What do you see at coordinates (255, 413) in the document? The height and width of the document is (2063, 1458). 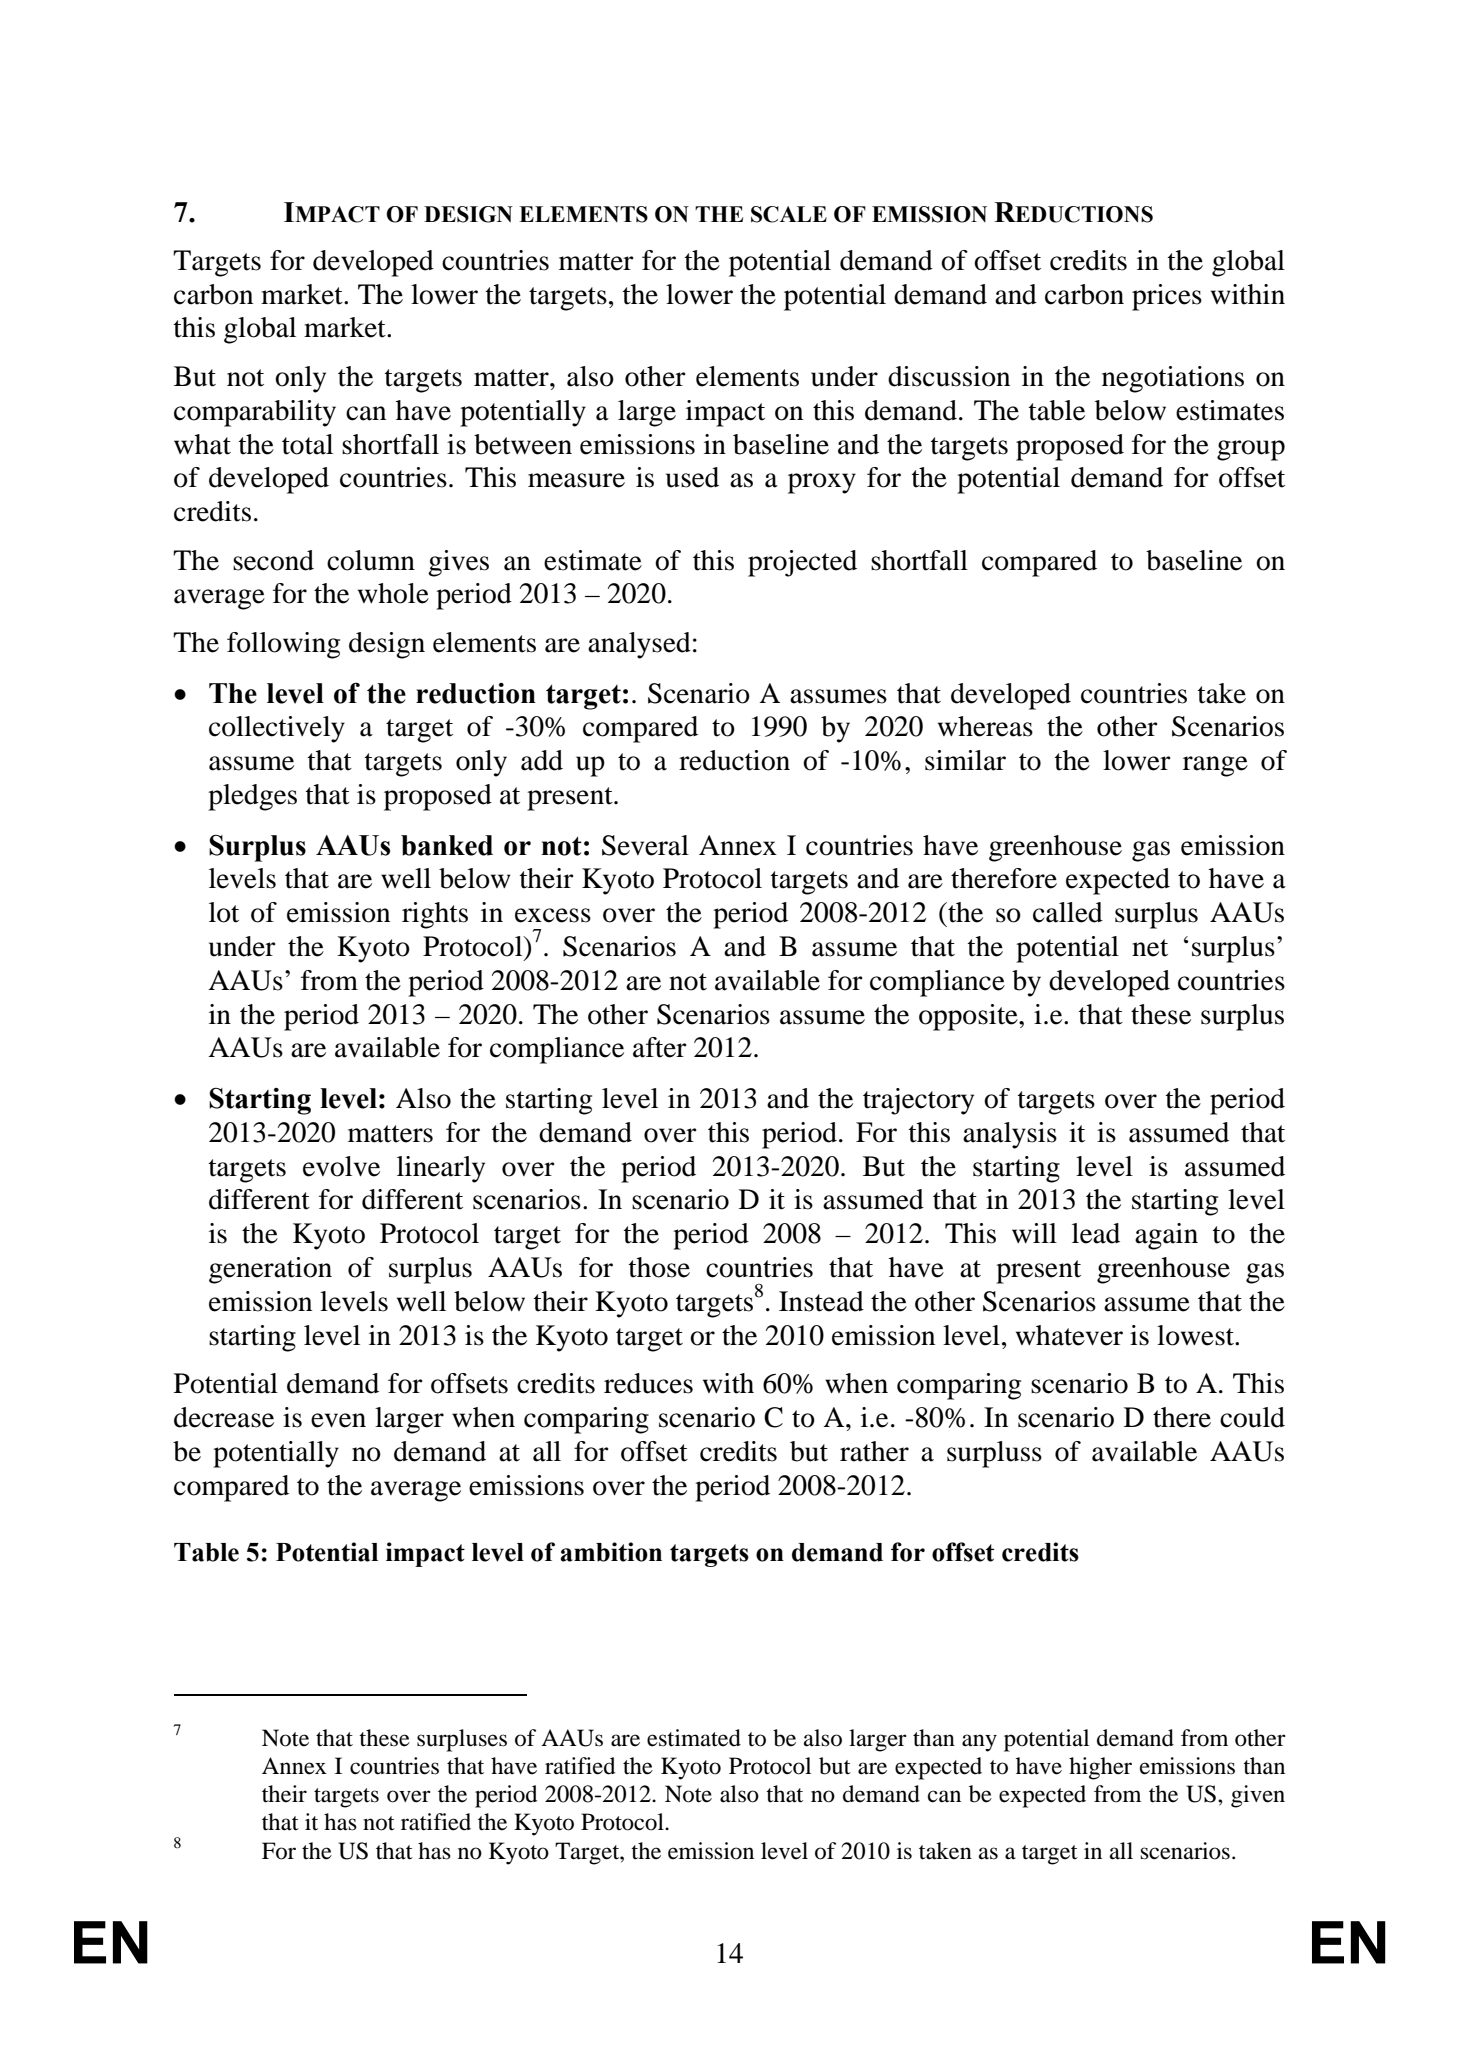 I see `comparability` at bounding box center [255, 413].
